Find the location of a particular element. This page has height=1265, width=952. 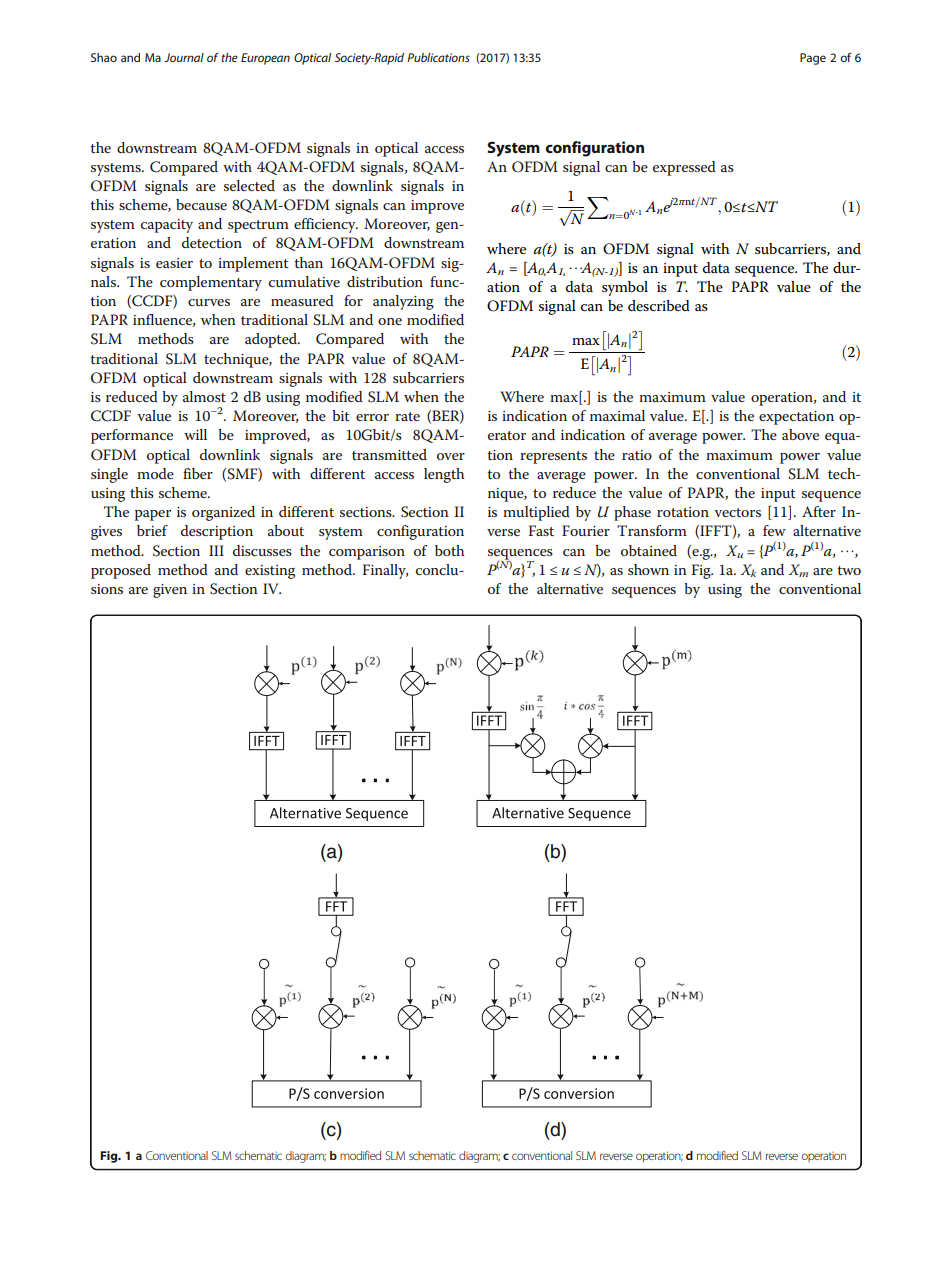

almost is located at coordinates (204, 396).
